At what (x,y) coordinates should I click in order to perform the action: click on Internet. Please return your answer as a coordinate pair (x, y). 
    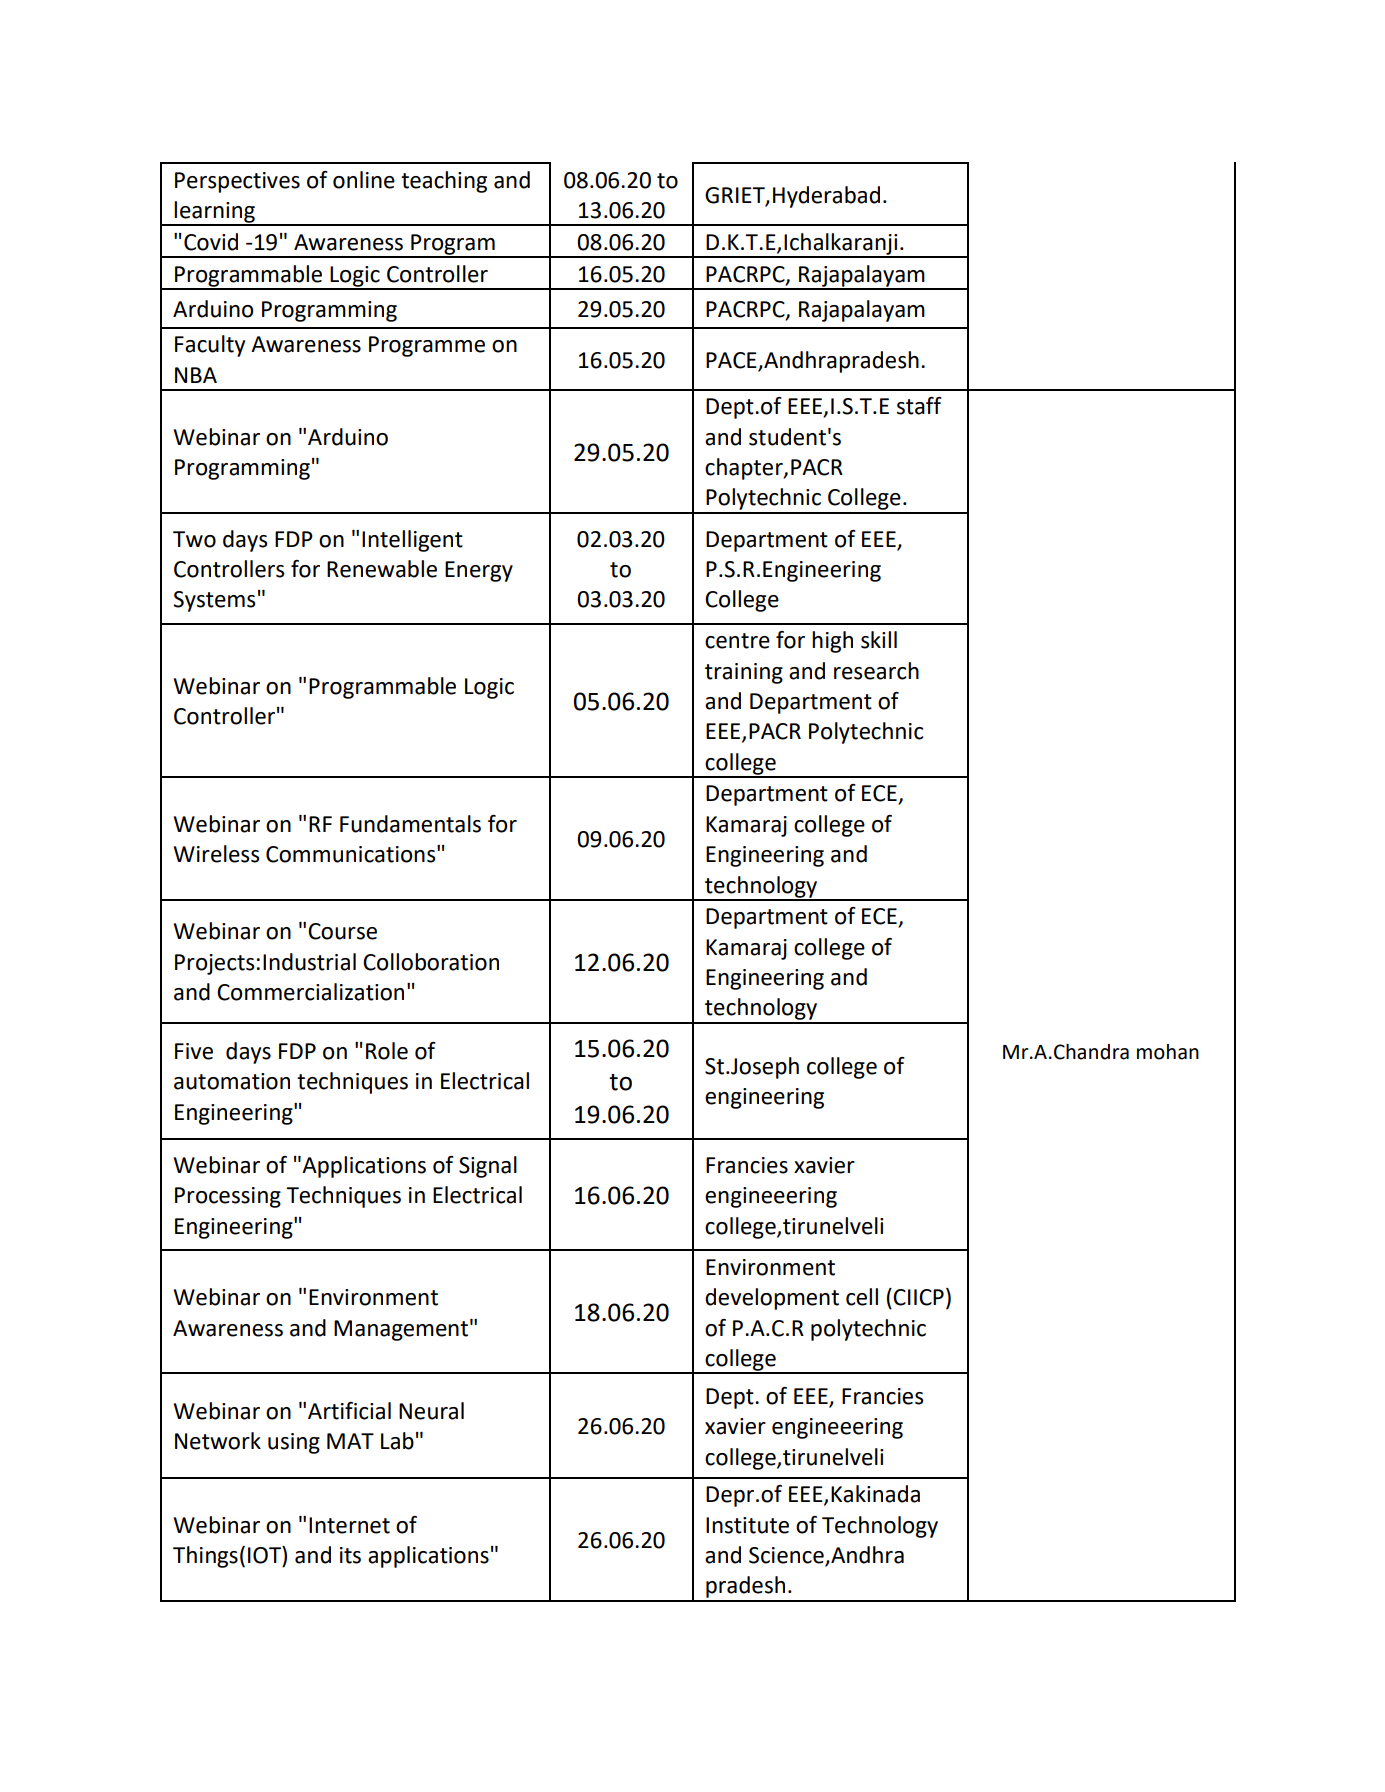
    Looking at the image, I should click on (349, 1525).
